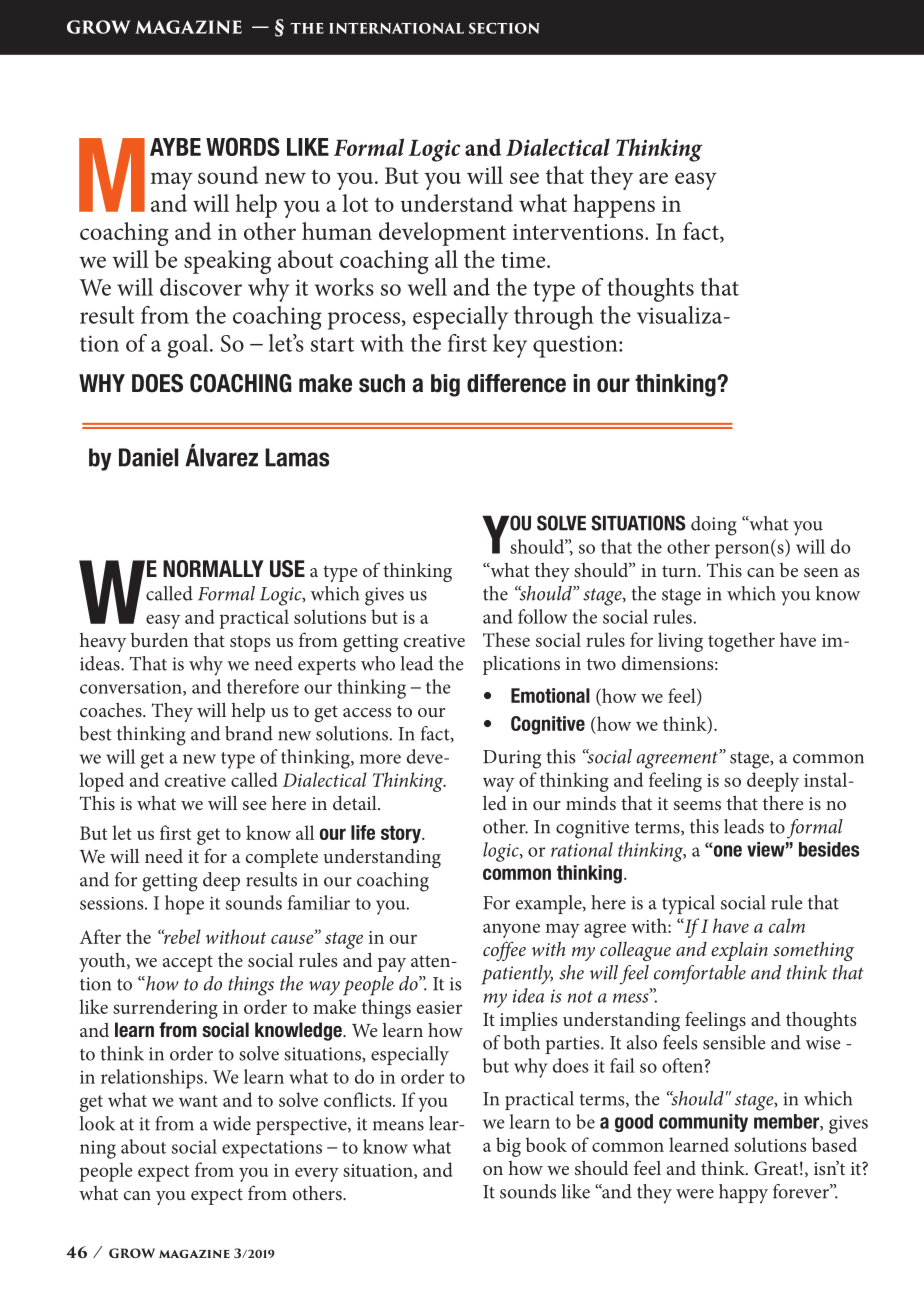  What do you see at coordinates (402, 834) in the screenshot?
I see `story` at bounding box center [402, 834].
